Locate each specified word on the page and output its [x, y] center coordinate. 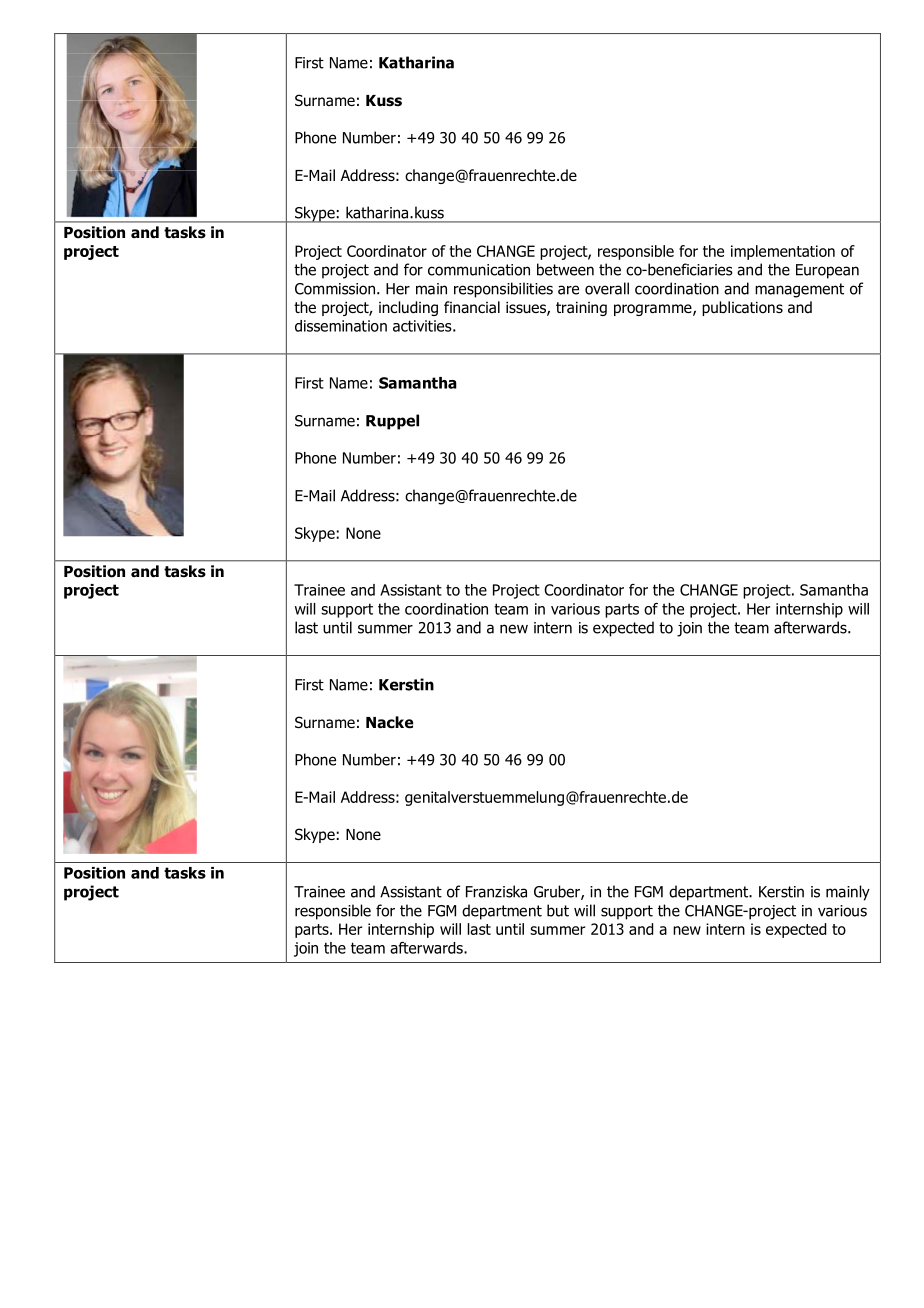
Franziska [496, 891]
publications [742, 308]
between [565, 269]
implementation [783, 252]
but [558, 910]
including [408, 308]
